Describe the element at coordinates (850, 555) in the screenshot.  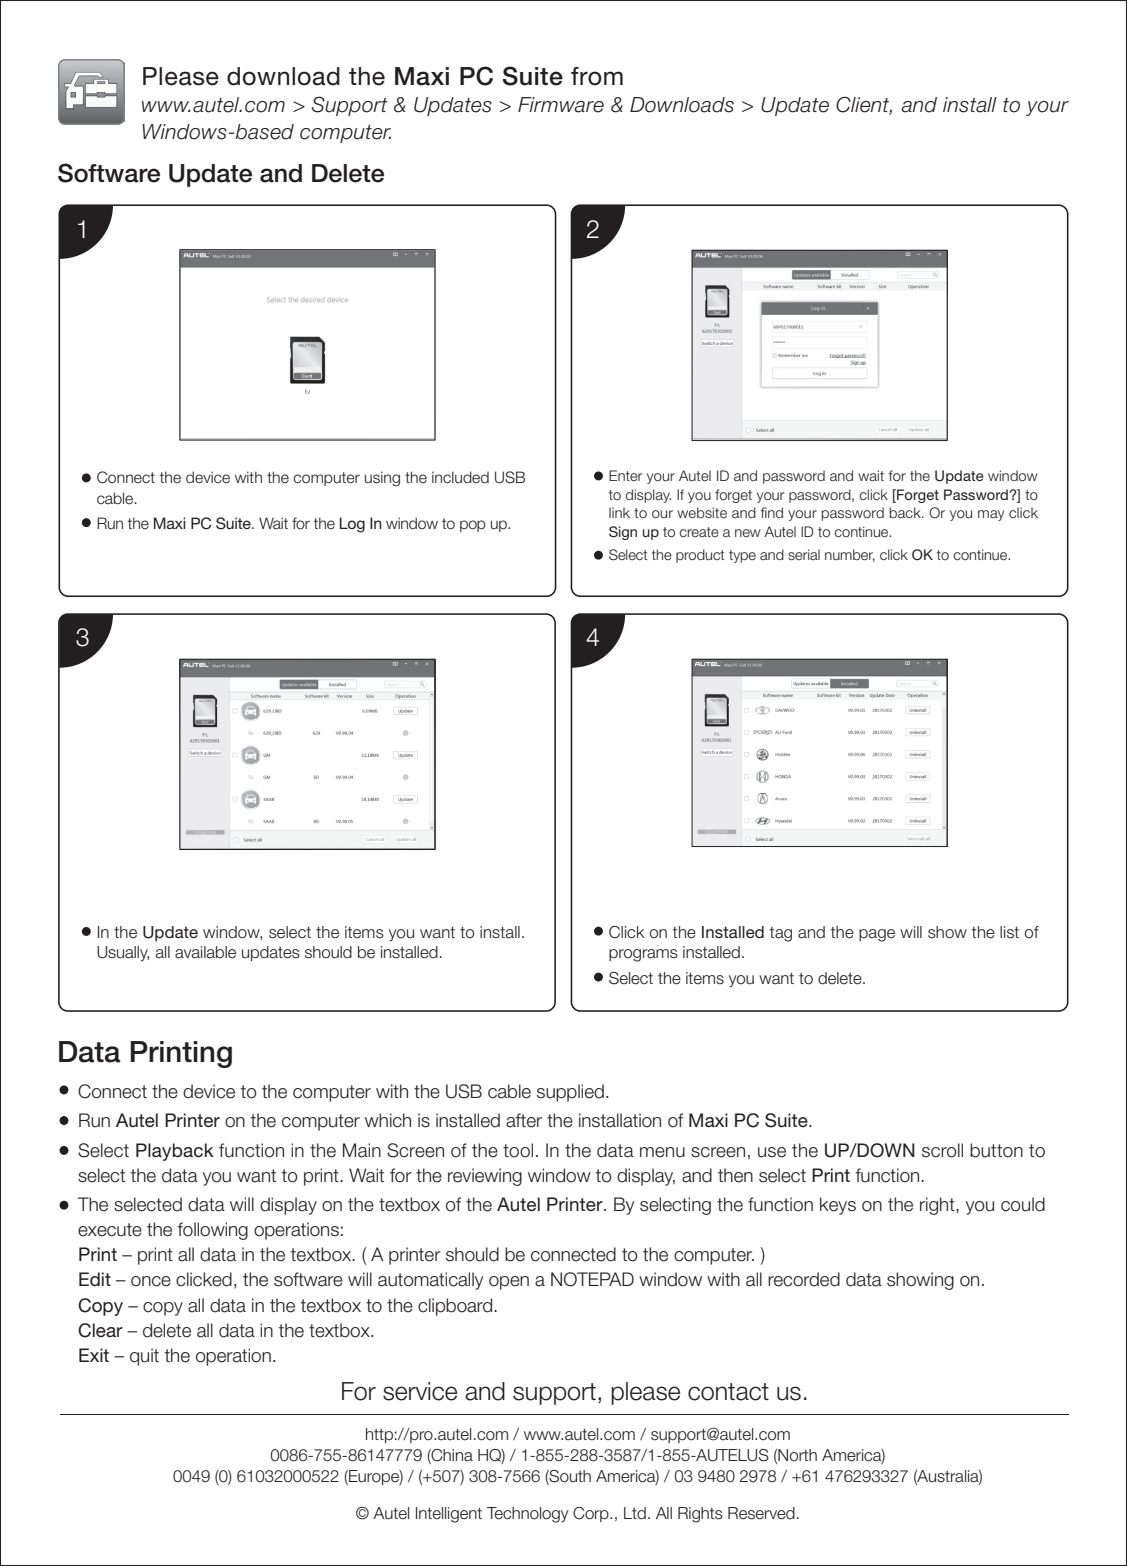
I see `number` at that location.
